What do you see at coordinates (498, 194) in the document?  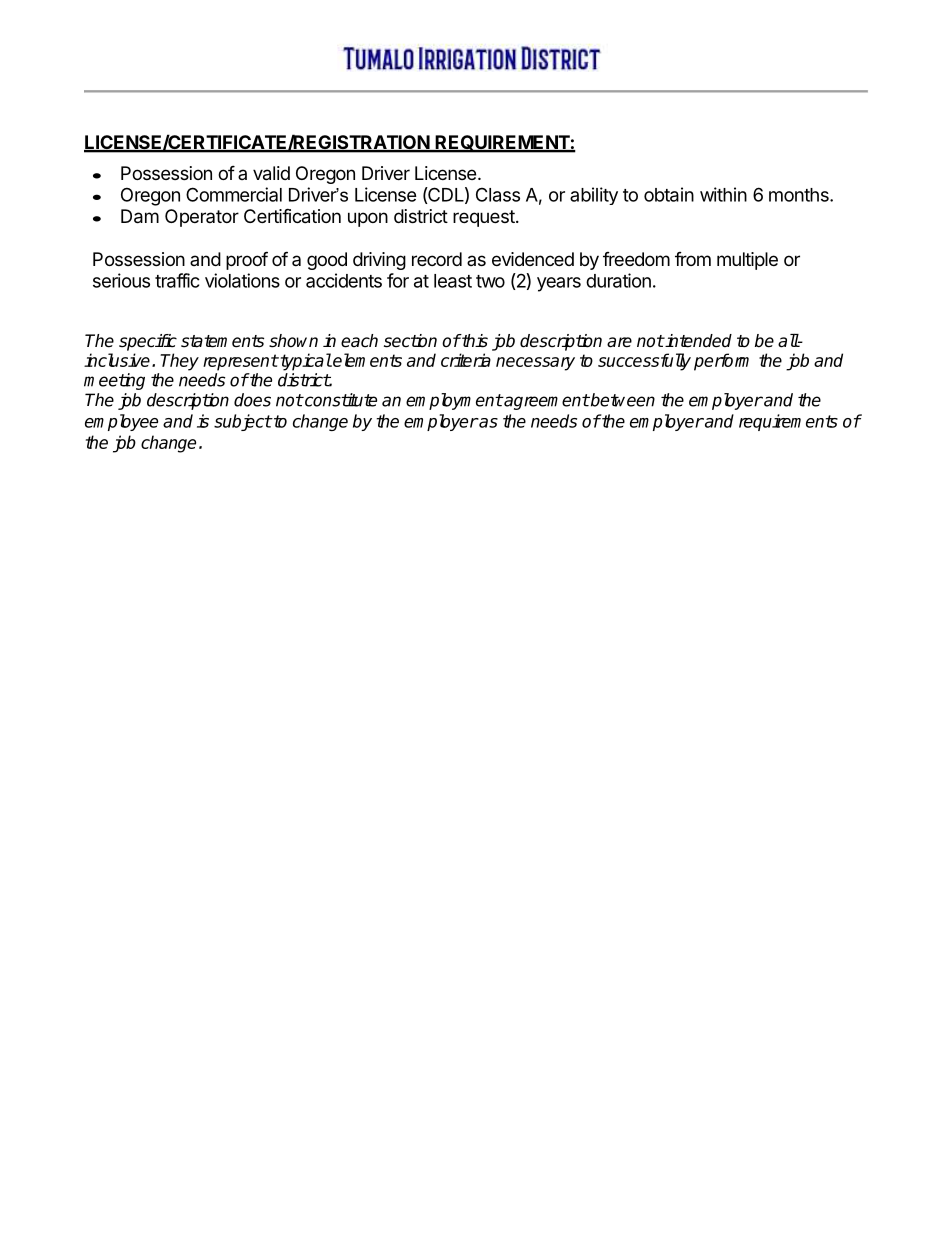 I see `Class` at bounding box center [498, 194].
